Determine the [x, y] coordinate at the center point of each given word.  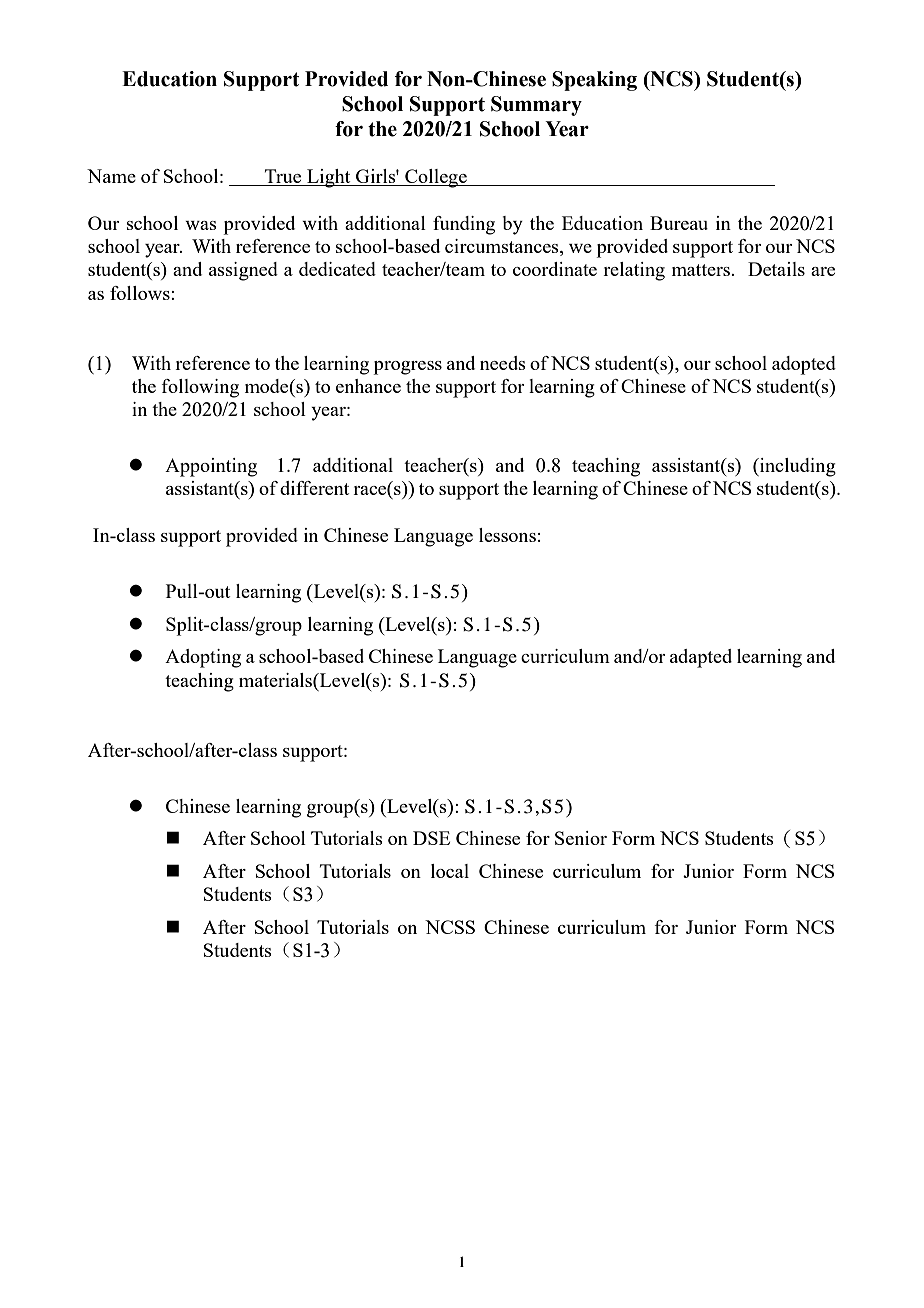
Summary [536, 106]
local [450, 871]
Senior [581, 838]
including [797, 467]
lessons [507, 535]
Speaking [594, 81]
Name [111, 176]
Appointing [211, 467]
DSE [431, 838]
